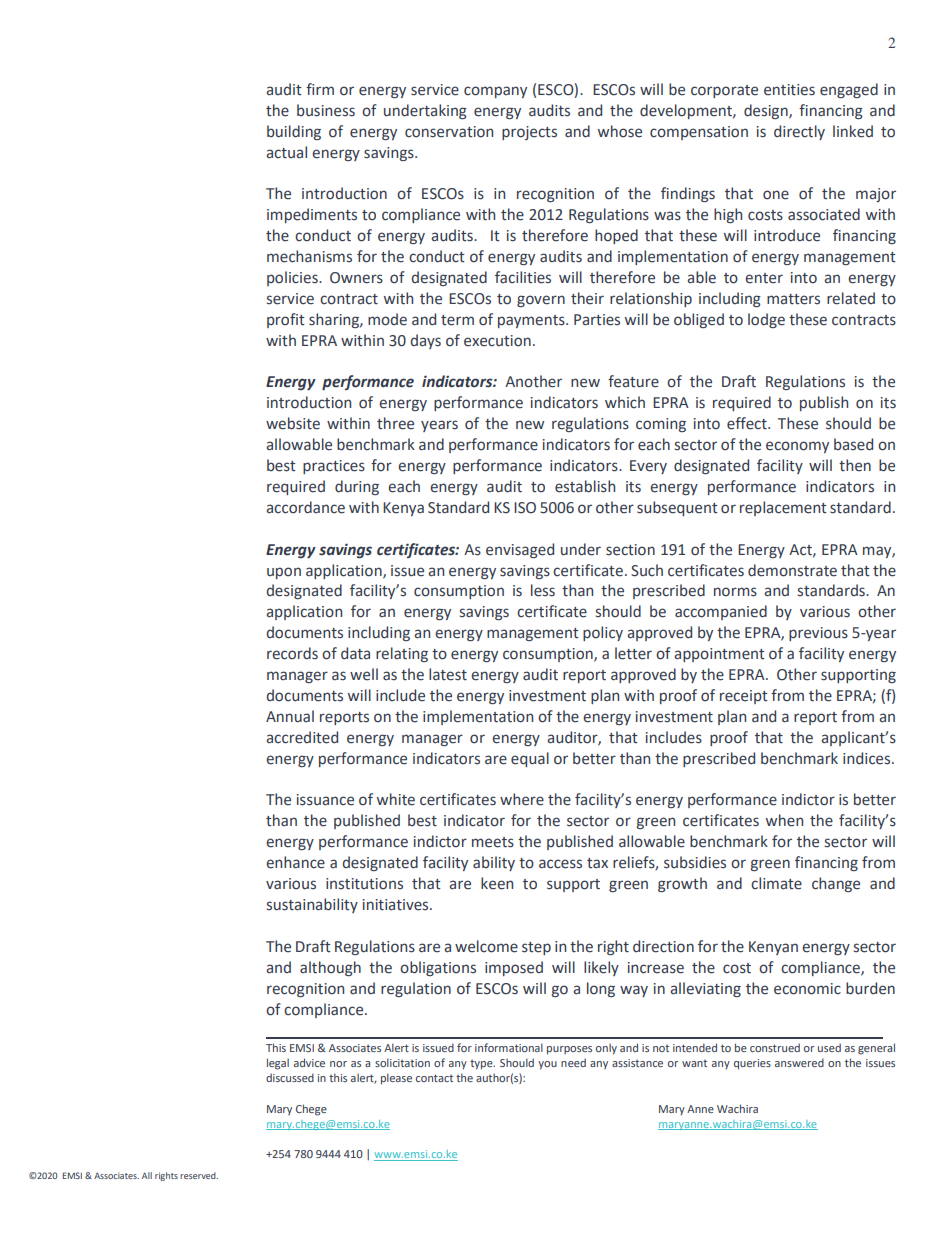 This screenshot has width=952, height=1233. What do you see at coordinates (799, 132) in the screenshot?
I see `directly` at bounding box center [799, 132].
